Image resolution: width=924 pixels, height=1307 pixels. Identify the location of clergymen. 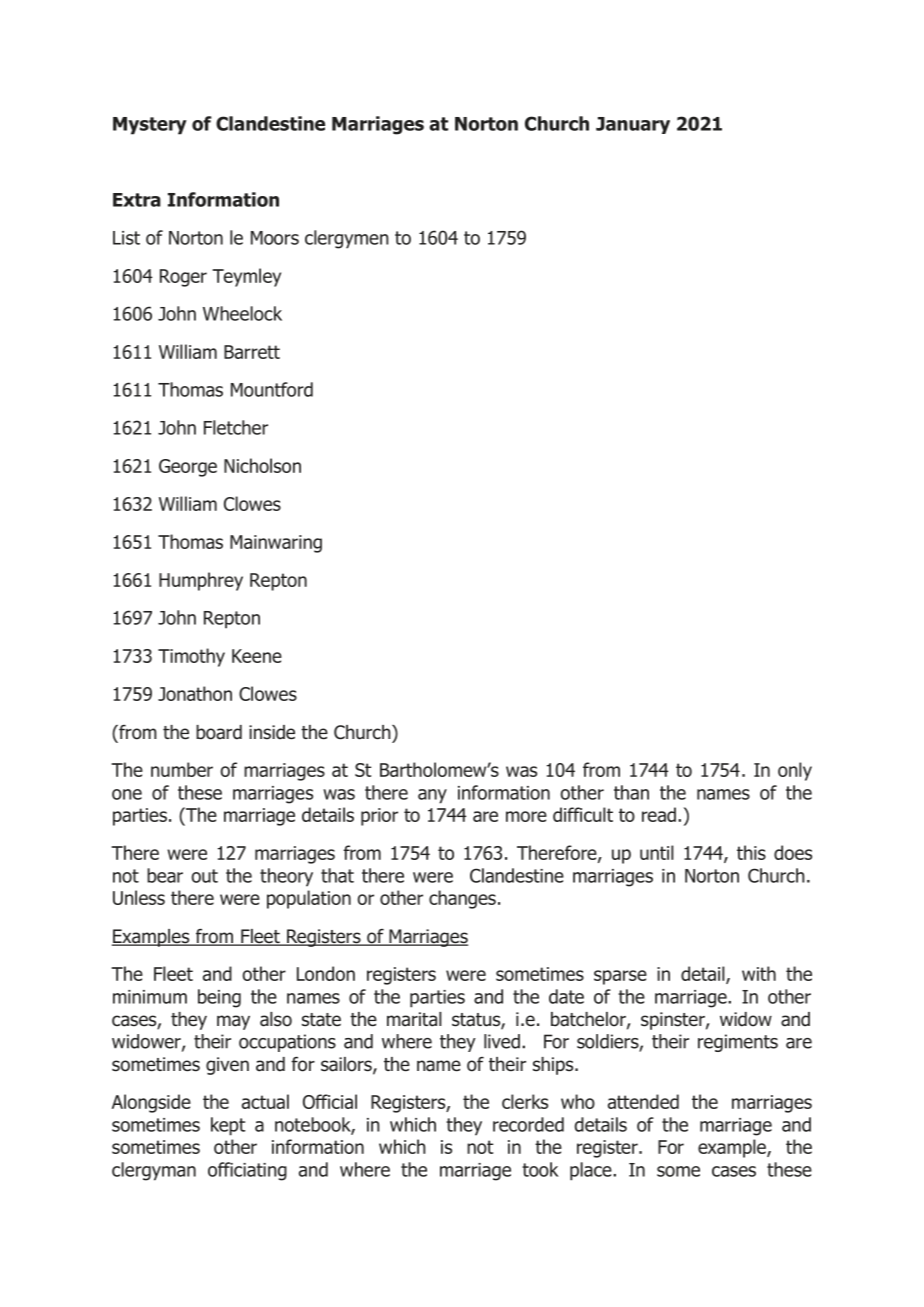
(347, 239).
